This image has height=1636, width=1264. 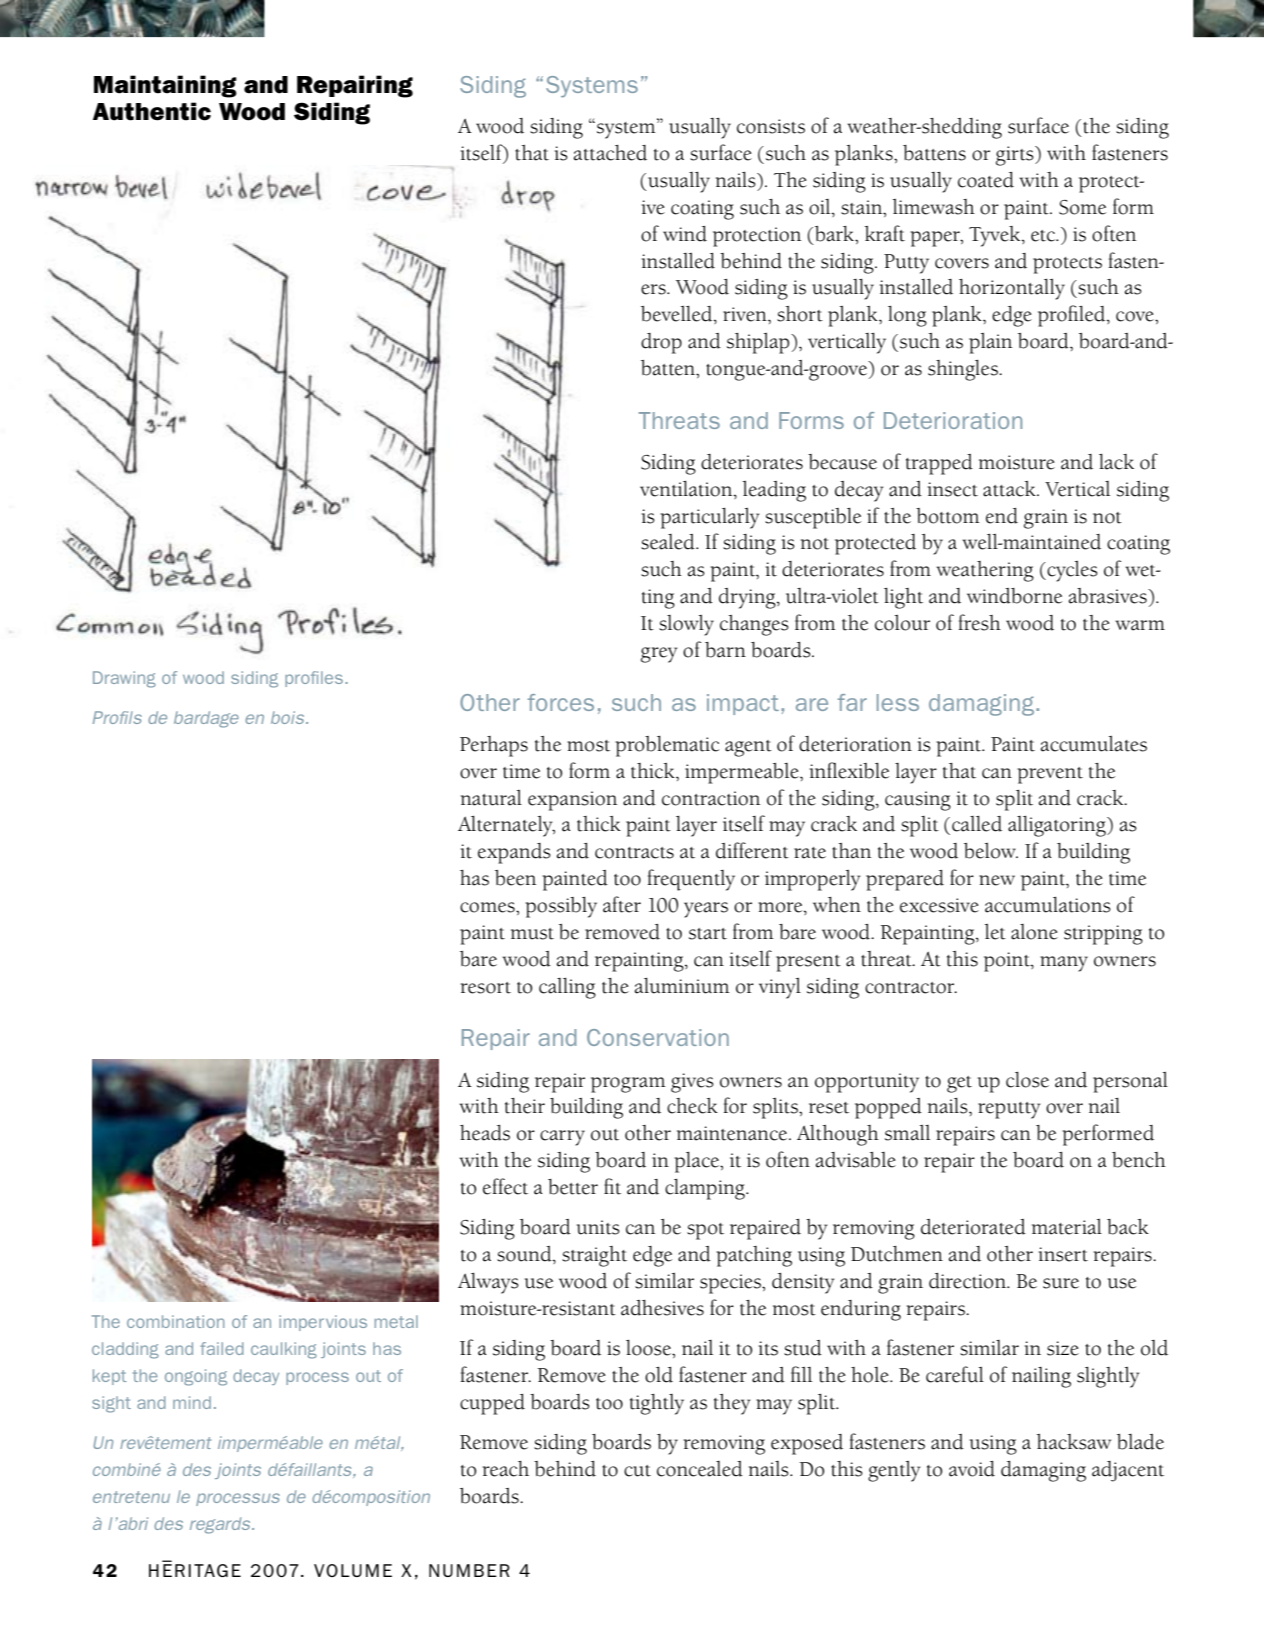 What do you see at coordinates (610, 153) in the image?
I see `attached` at bounding box center [610, 153].
